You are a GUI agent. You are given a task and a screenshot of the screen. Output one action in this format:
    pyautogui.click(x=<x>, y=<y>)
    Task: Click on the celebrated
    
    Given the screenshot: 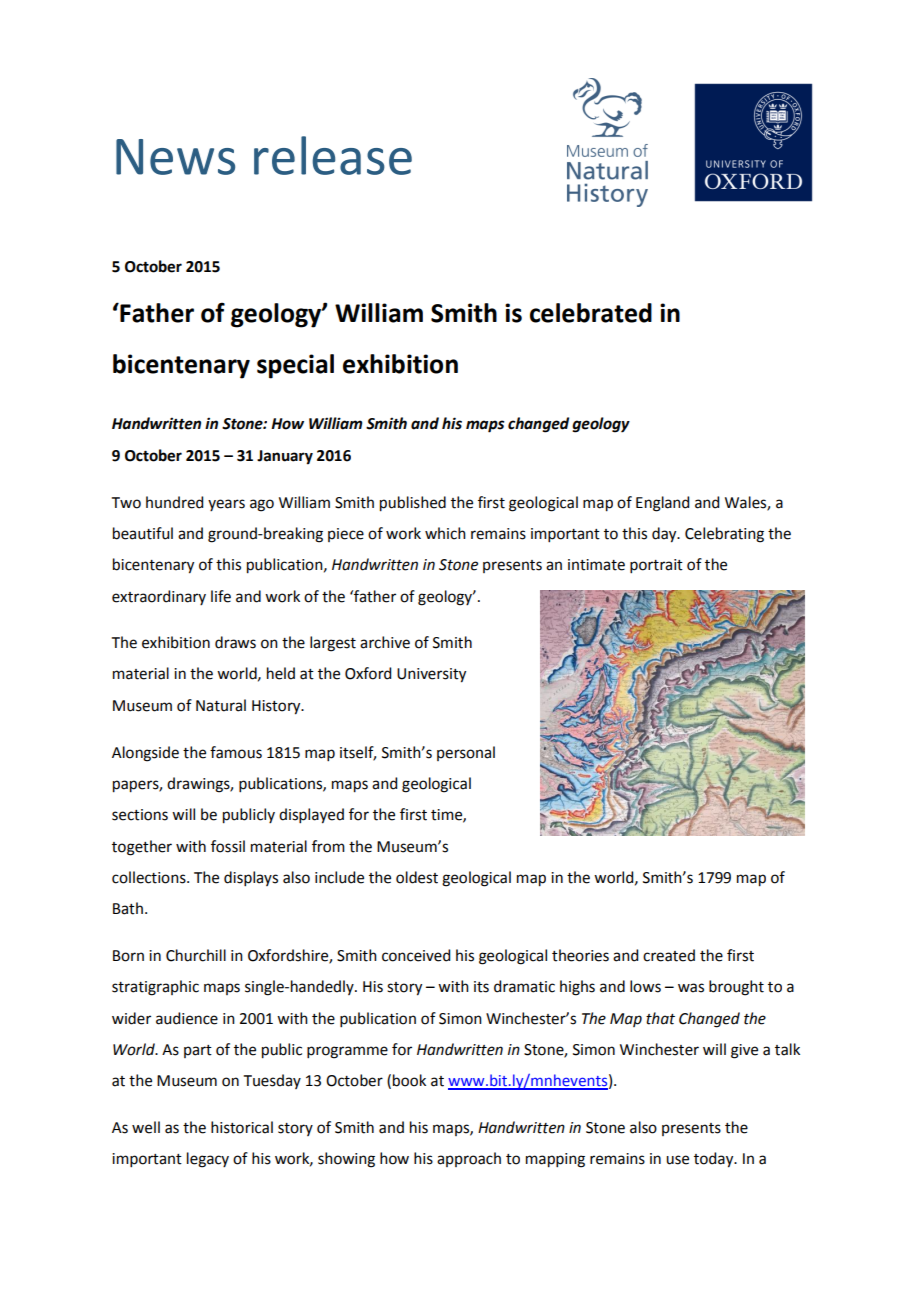 What is the action you would take?
    pyautogui.click(x=591, y=313)
